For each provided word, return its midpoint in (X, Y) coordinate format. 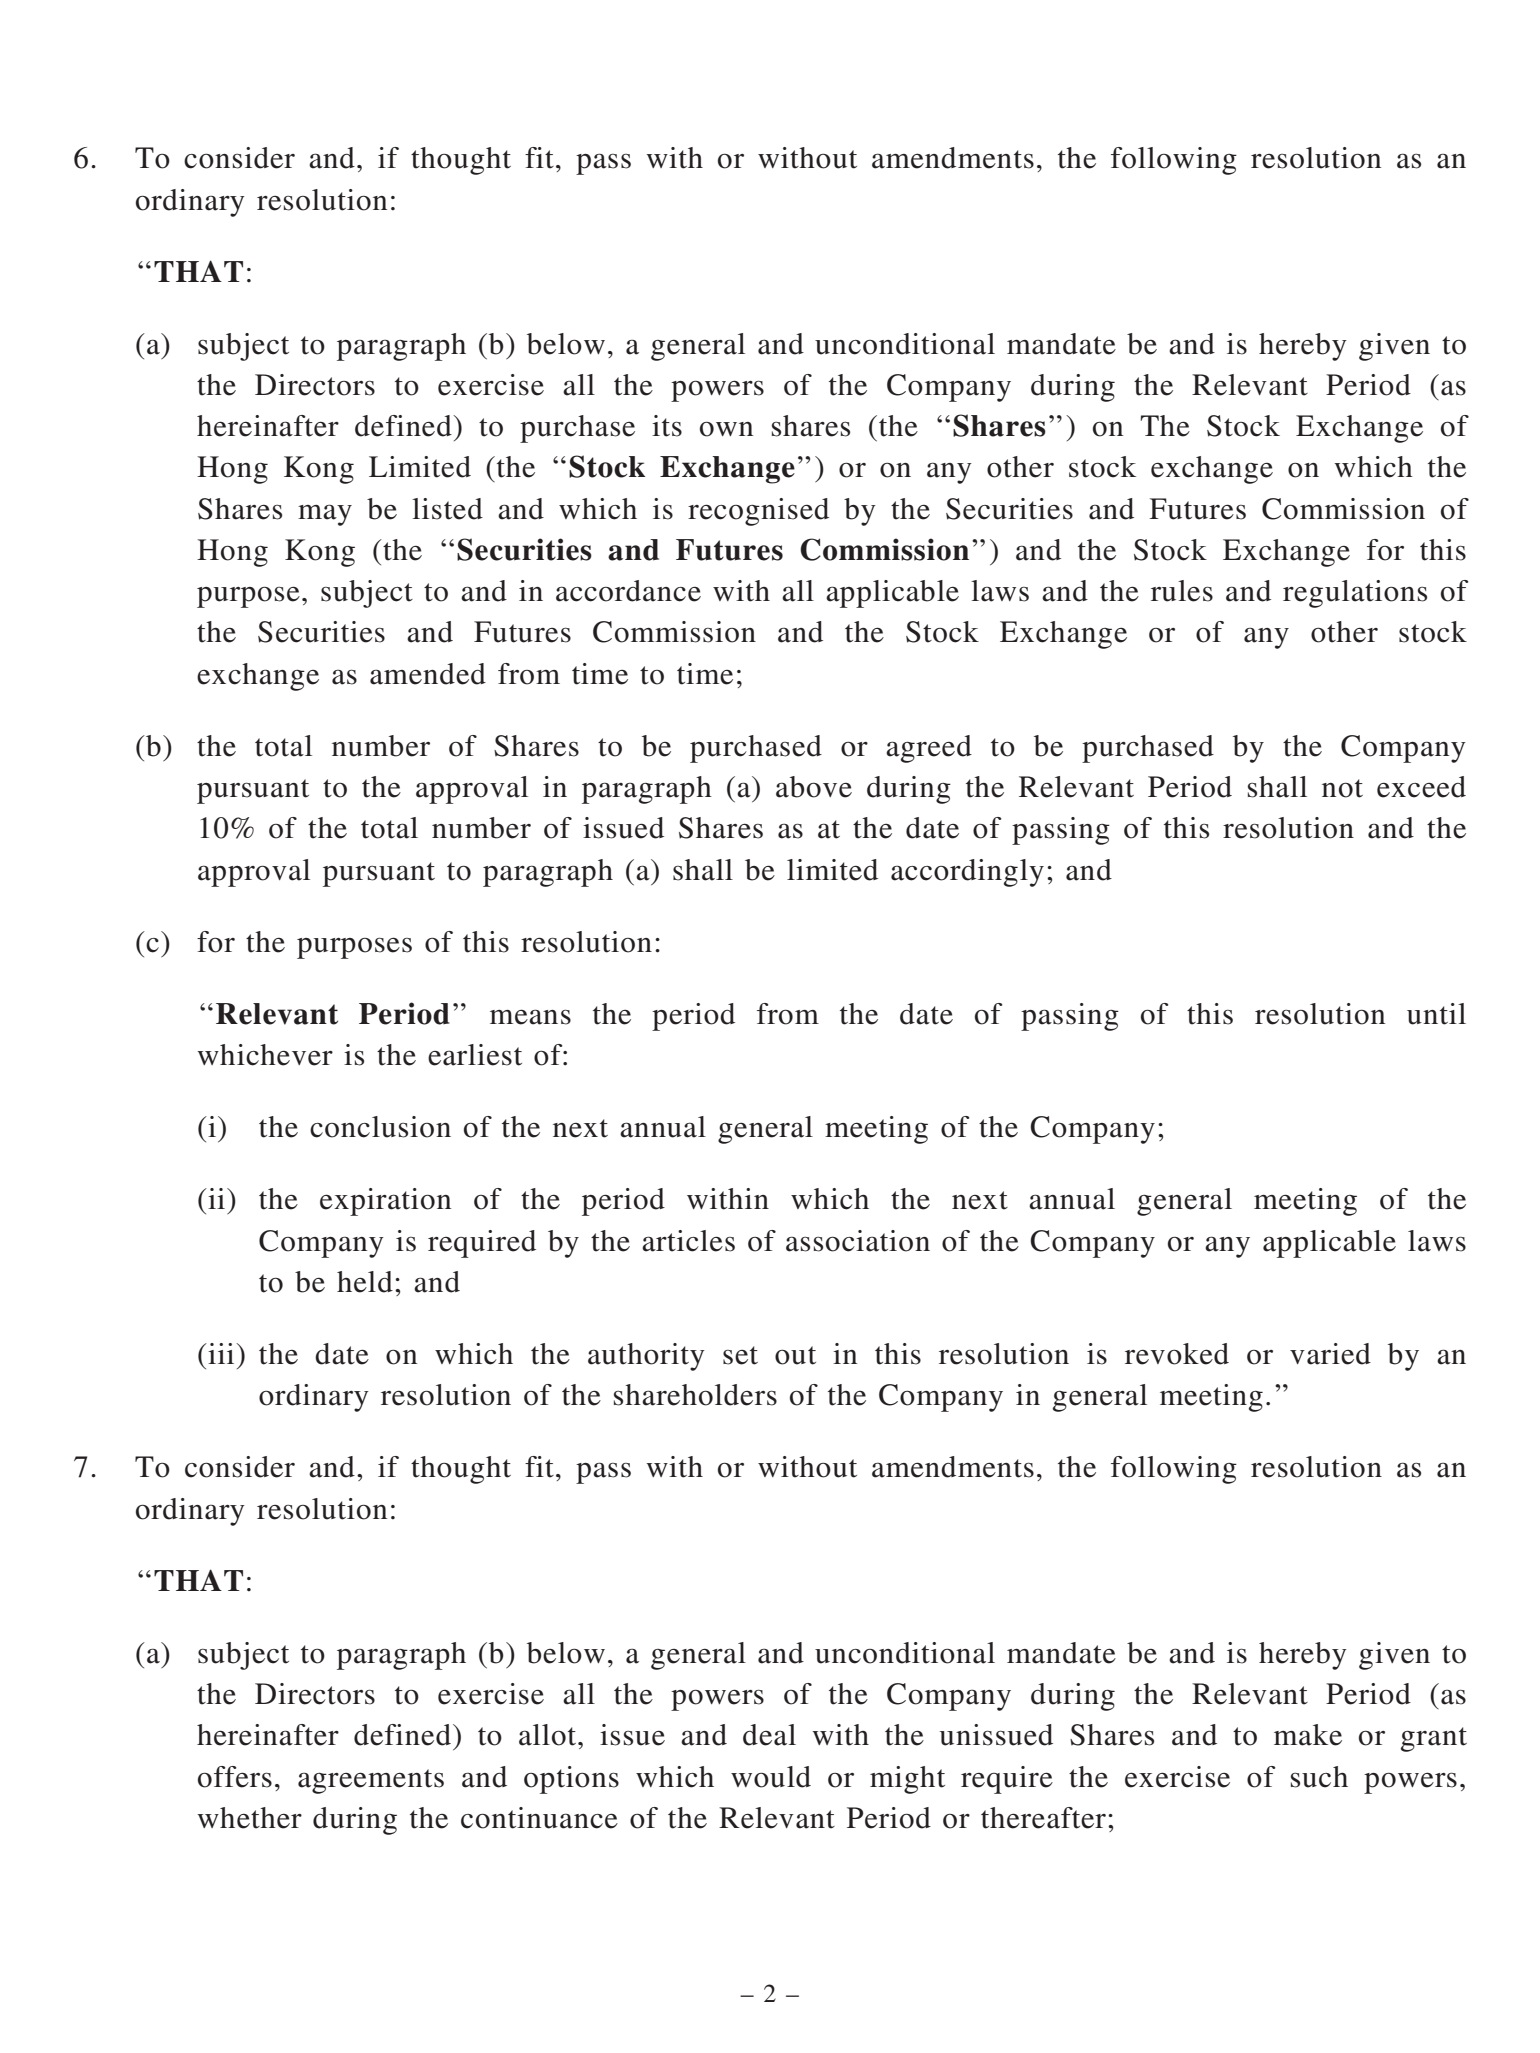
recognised (758, 512)
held (365, 1282)
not (1342, 788)
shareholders (695, 1395)
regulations (1355, 594)
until (1436, 1014)
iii (221, 1353)
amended (428, 674)
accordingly (967, 873)
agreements (371, 1781)
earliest (475, 1055)
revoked (1177, 1354)
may (325, 515)
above (814, 787)
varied (1330, 1354)
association (858, 1241)
